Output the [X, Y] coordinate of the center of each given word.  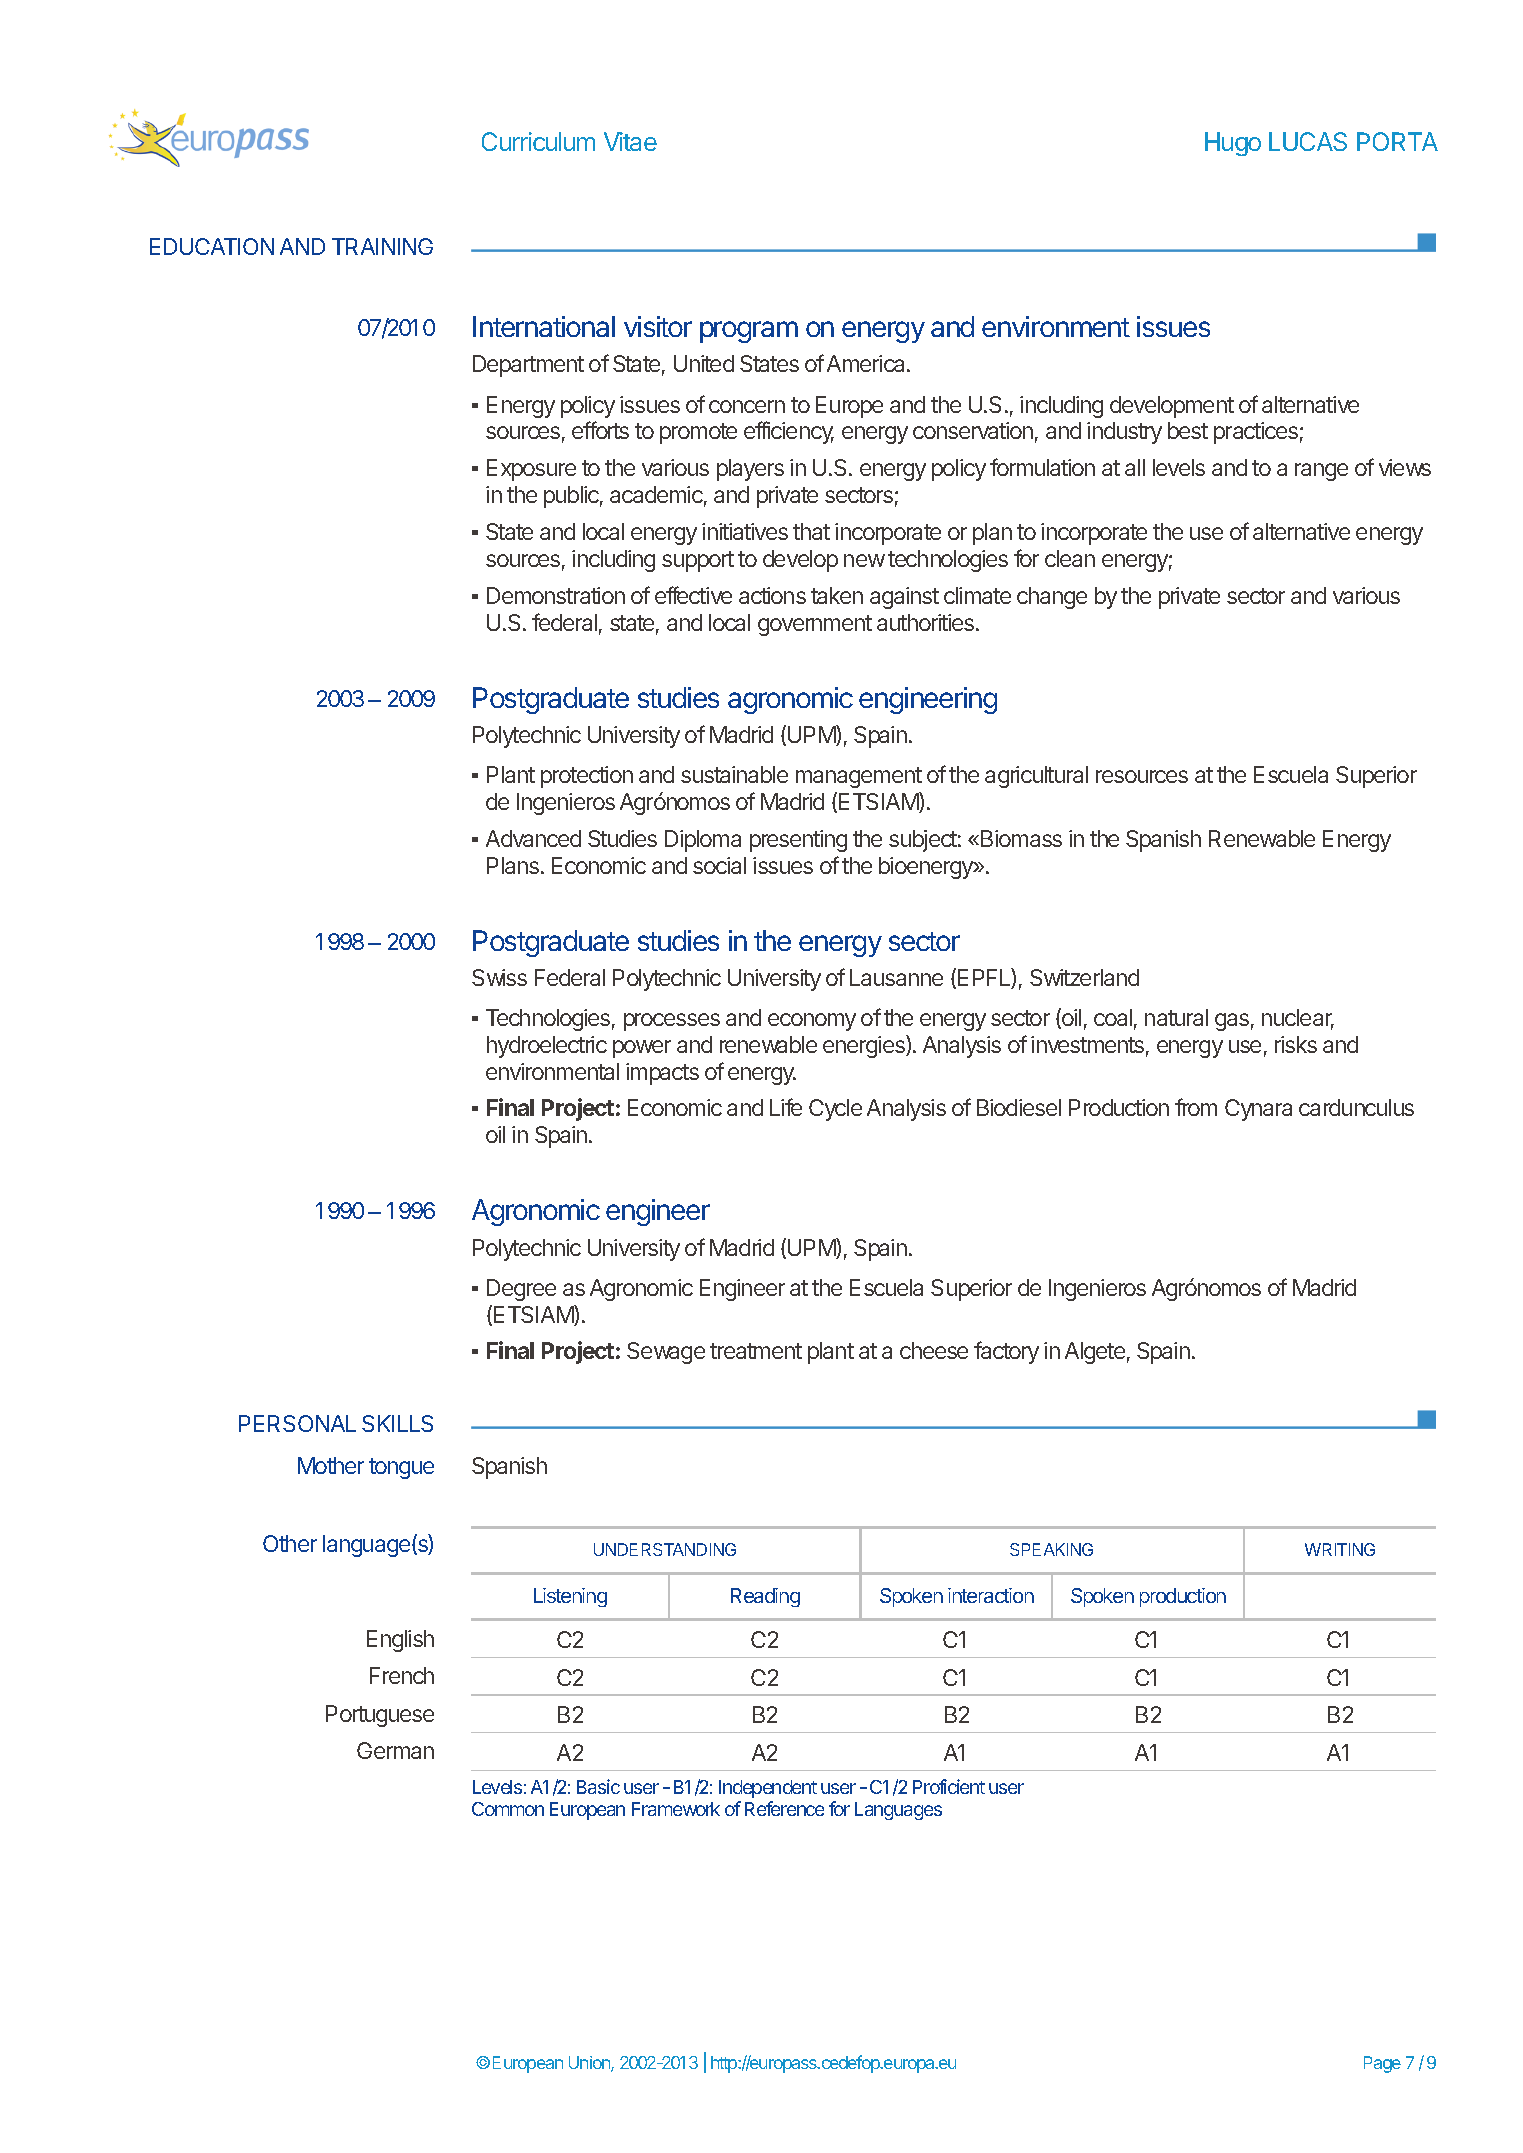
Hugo [1233, 144]
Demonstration [556, 595]
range [1321, 472]
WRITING [1340, 1549]
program [749, 332]
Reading [765, 1597]
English [400, 1641]
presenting [798, 841]
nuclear [1298, 1019]
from [1196, 1107]
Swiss [499, 977]
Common [508, 1809]
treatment [756, 1351]
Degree [521, 1290]
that [811, 531]
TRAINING [382, 246]
